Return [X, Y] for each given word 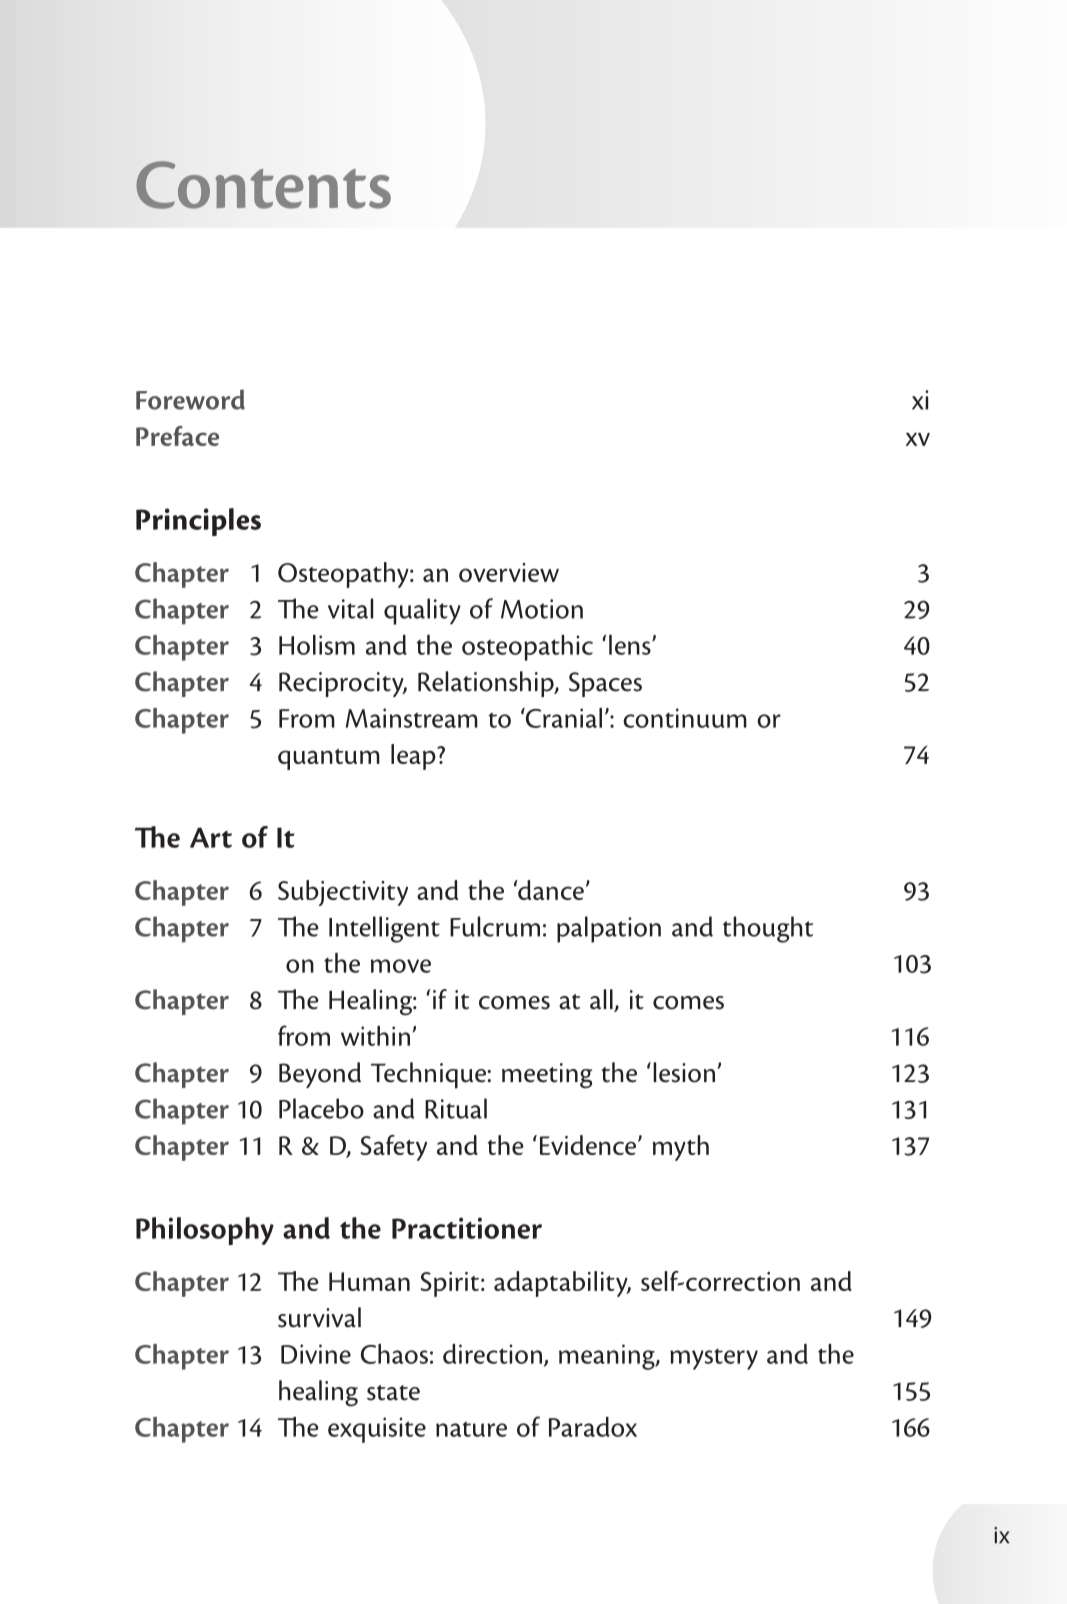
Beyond [320, 1075]
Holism [317, 644]
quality [422, 611]
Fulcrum [495, 926]
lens [631, 645]
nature [471, 1429]
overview [509, 572]
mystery [714, 1359]
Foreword [190, 399]
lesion [685, 1072]
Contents [263, 185]
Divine [316, 1354]
